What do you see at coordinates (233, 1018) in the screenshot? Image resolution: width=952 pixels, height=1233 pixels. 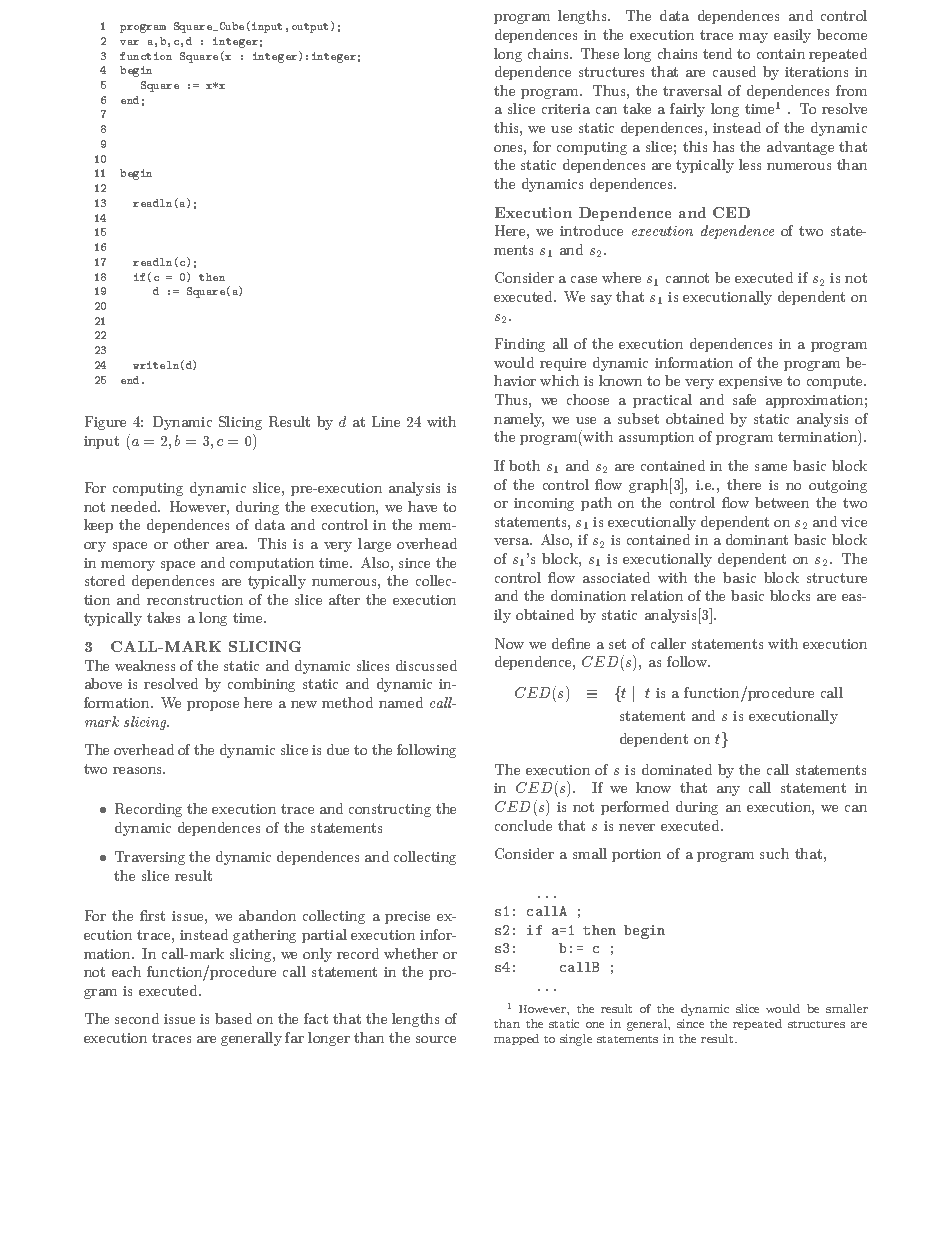 I see `based` at bounding box center [233, 1018].
